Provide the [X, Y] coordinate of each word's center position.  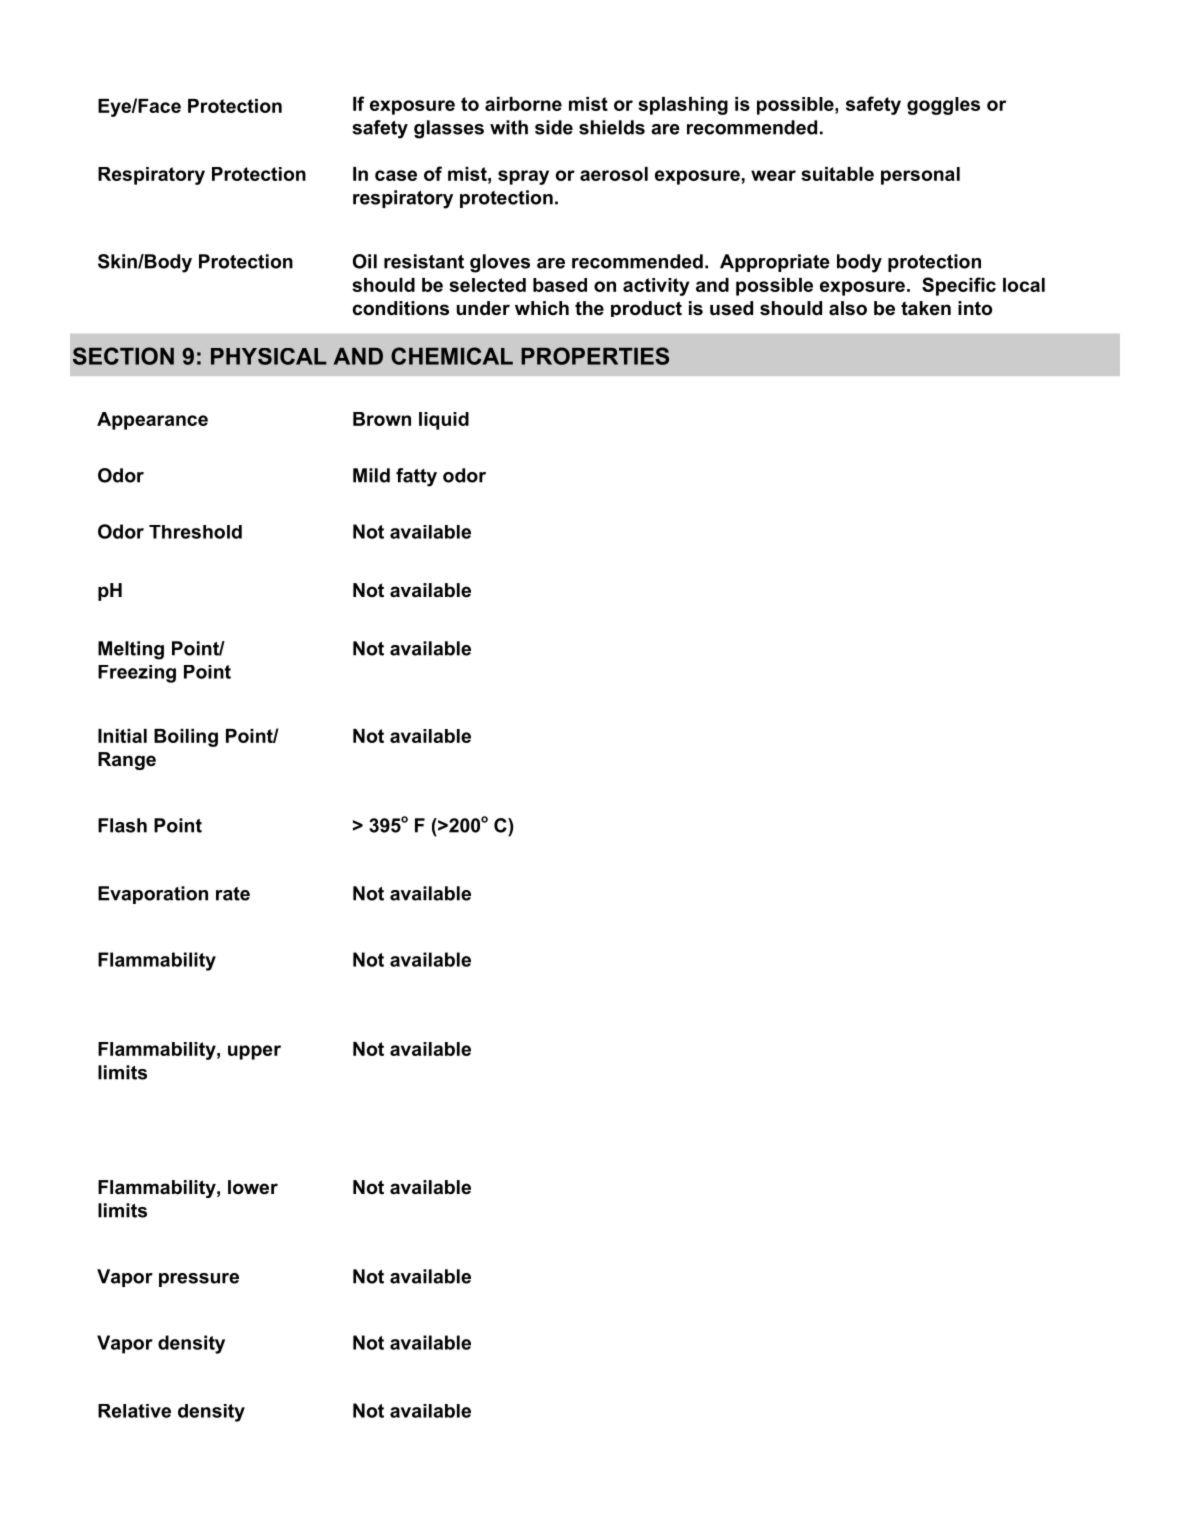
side [554, 127]
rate [233, 894]
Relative [134, 1411]
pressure [199, 1280]
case [396, 175]
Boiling [186, 738]
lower [253, 1187]
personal [920, 176]
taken [926, 308]
